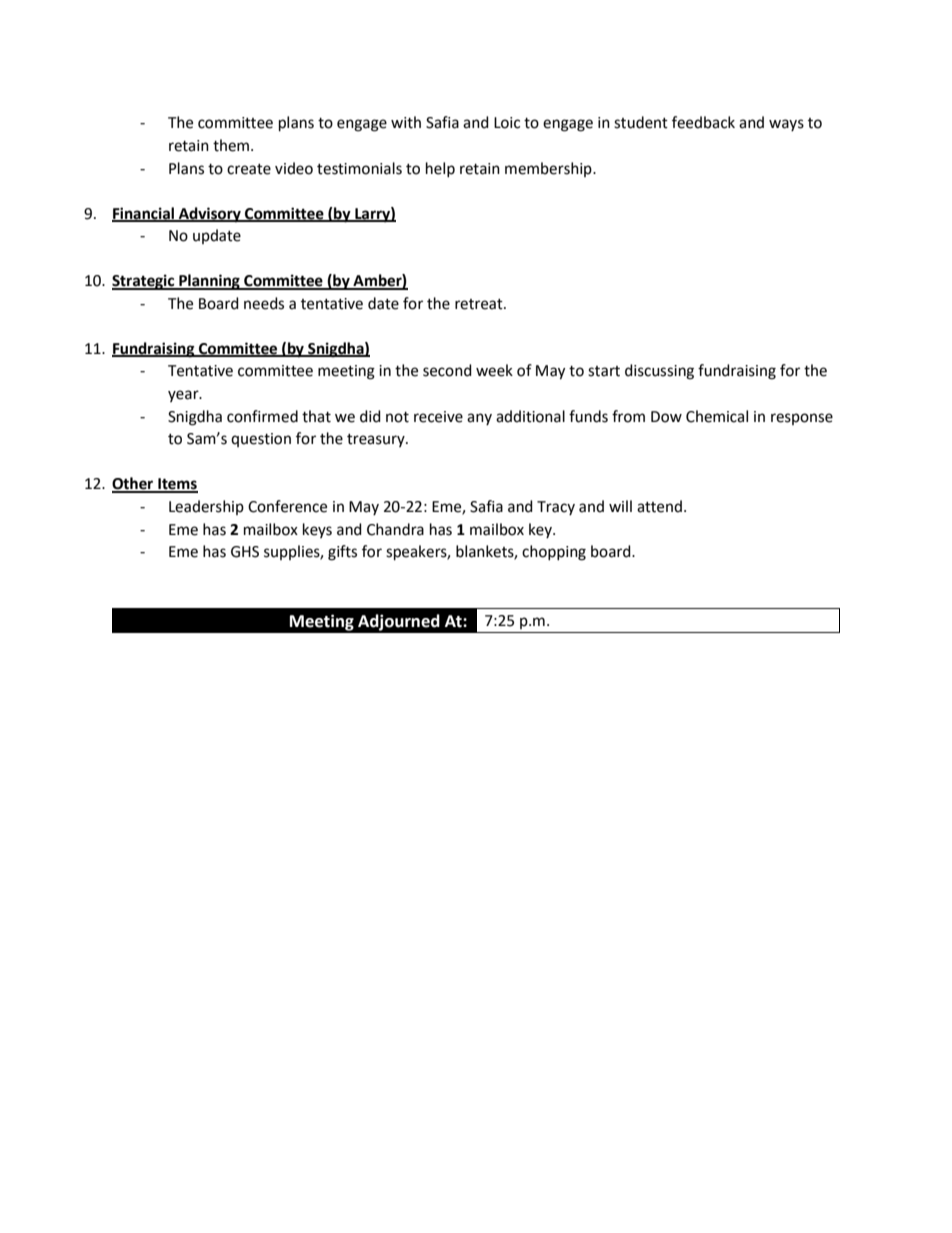  I want to click on Loic, so click(507, 123).
